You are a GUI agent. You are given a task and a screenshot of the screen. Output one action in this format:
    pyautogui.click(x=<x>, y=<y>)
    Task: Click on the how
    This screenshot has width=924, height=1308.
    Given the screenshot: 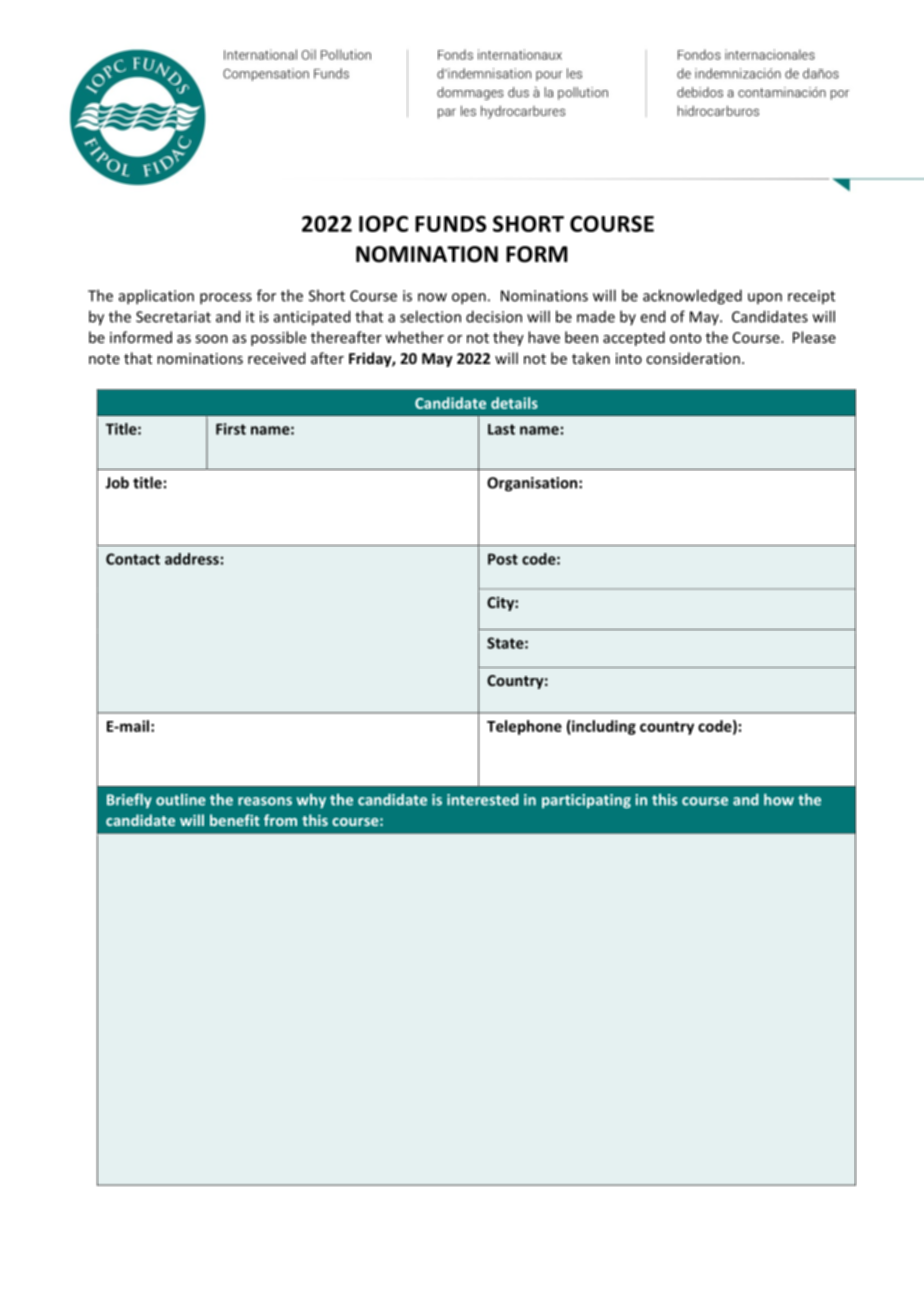 What is the action you would take?
    pyautogui.click(x=779, y=799)
